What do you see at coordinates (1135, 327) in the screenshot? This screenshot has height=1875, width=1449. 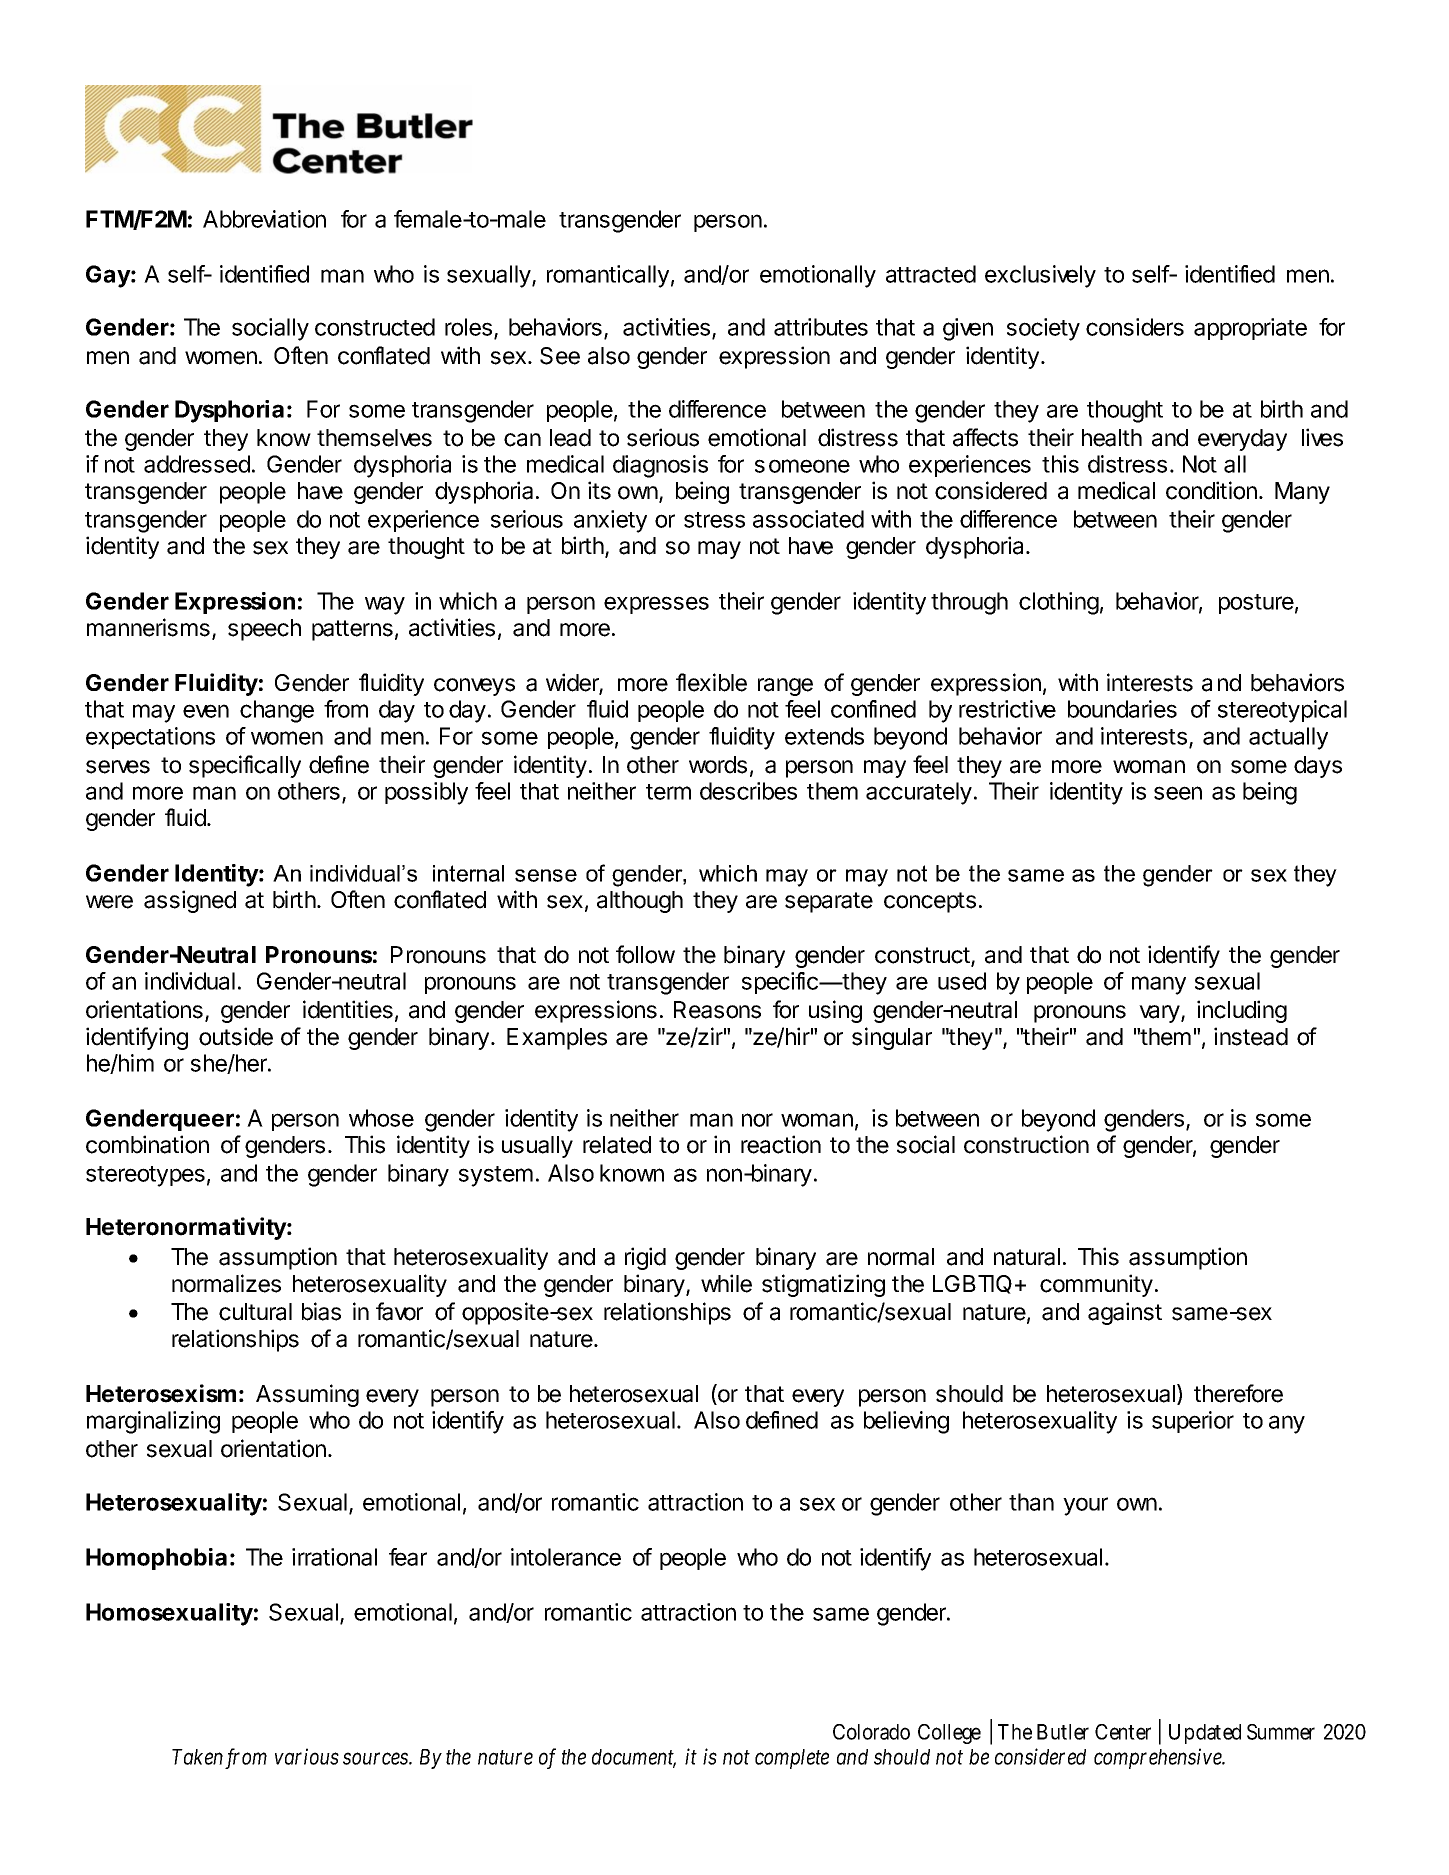 I see `considers` at bounding box center [1135, 327].
